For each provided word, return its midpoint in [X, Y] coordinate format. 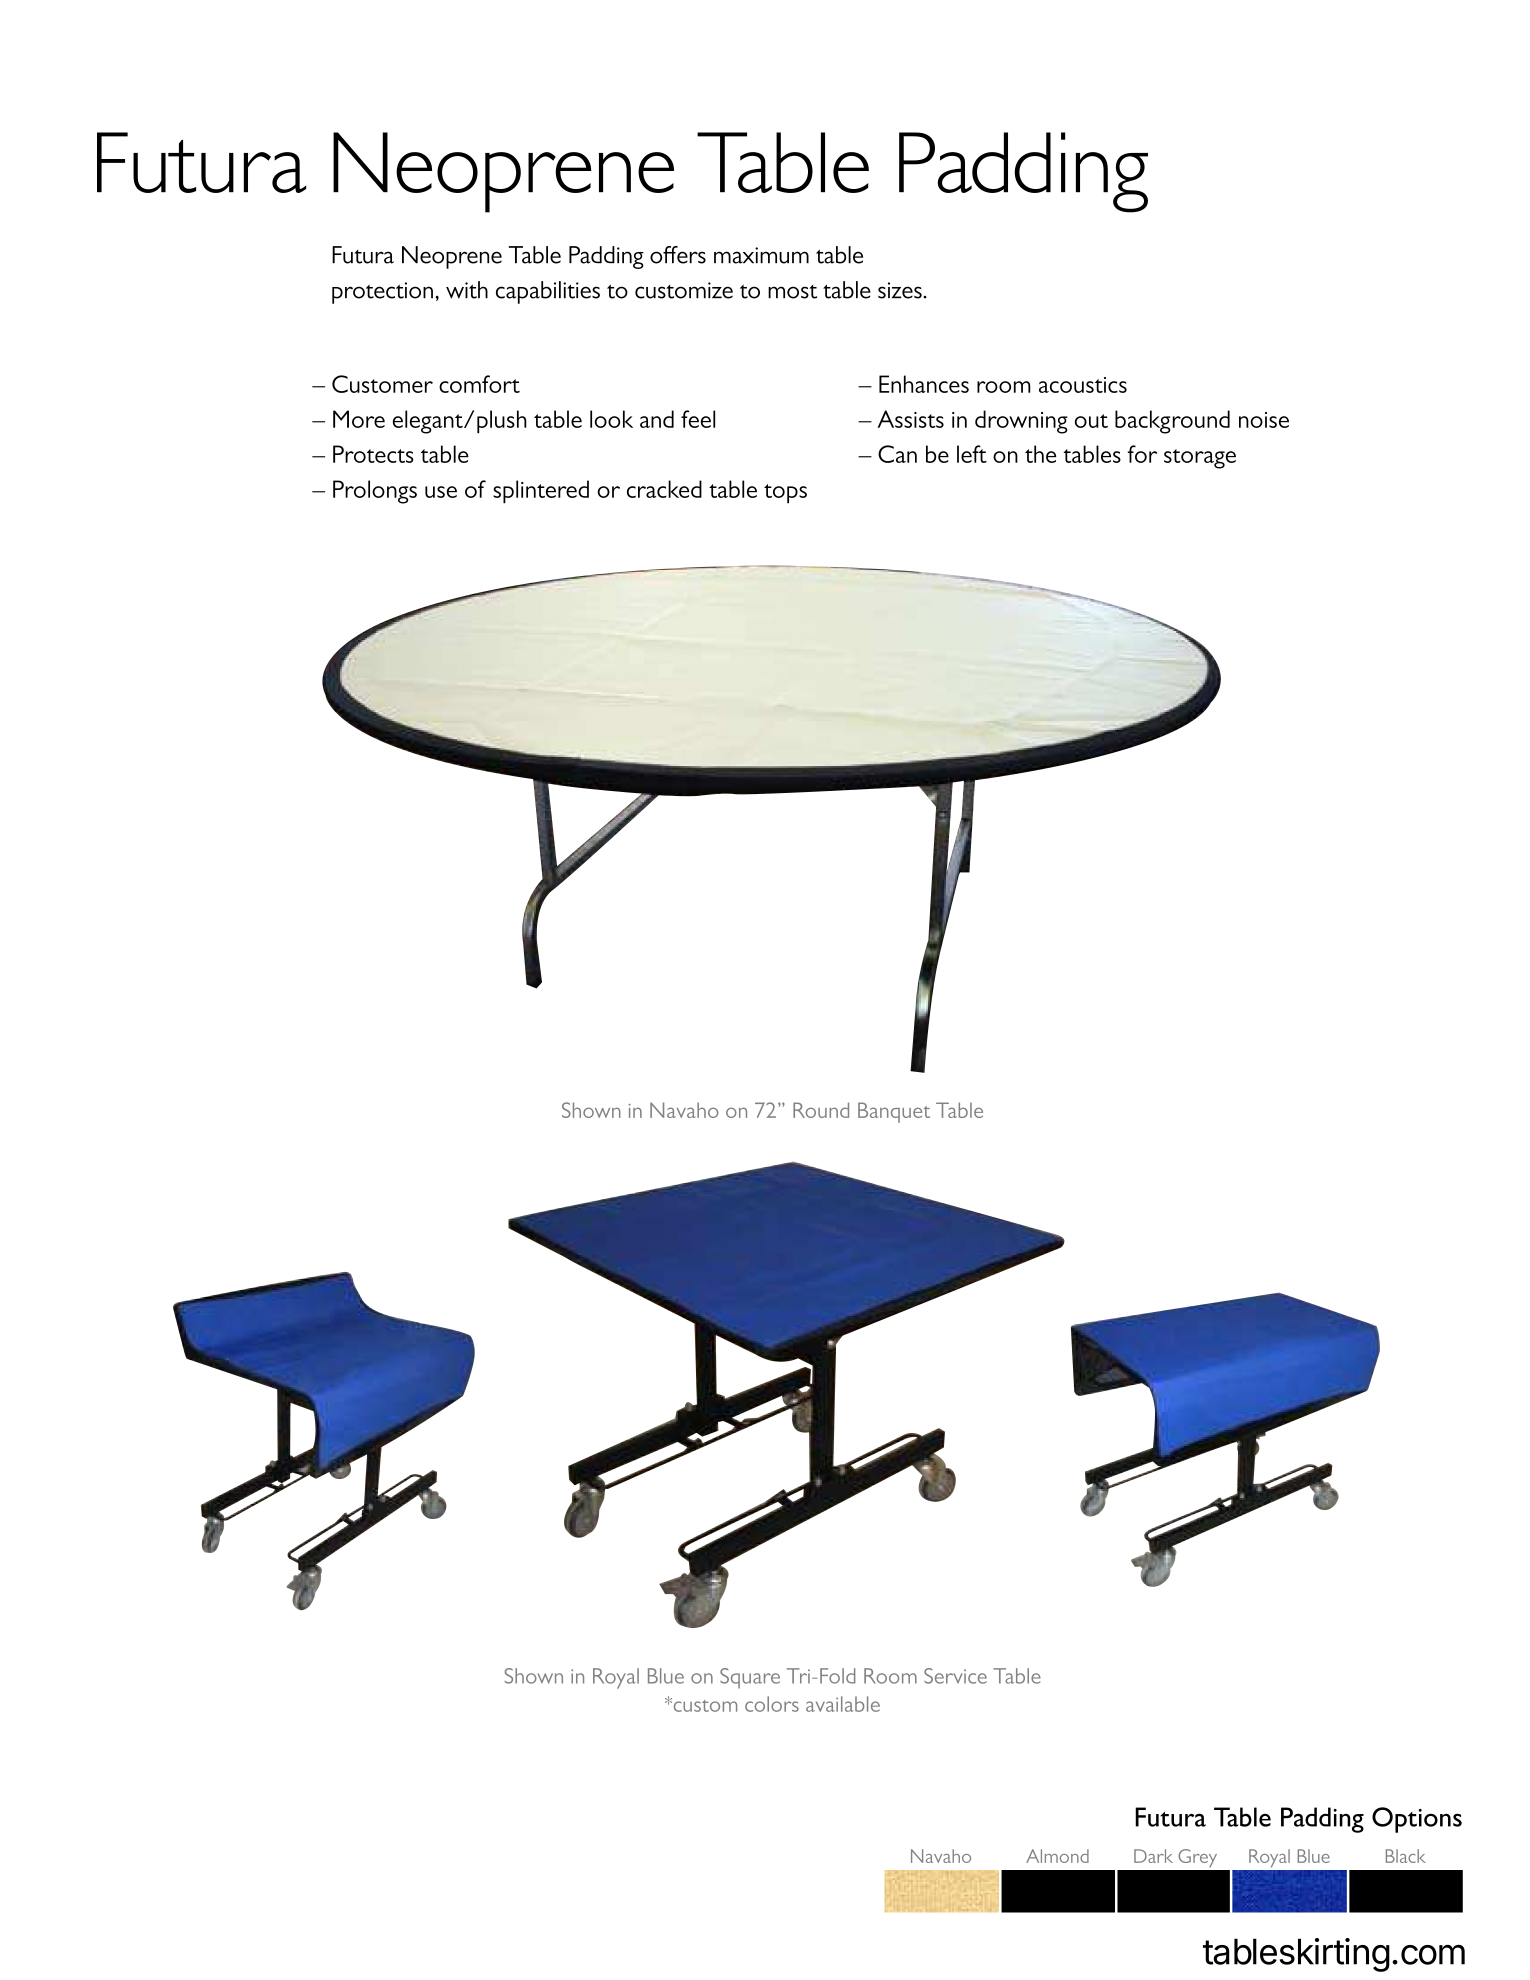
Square [750, 1678]
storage [1200, 459]
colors [772, 1704]
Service [955, 1676]
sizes [901, 290]
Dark [1153, 1856]
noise [1264, 420]
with [467, 290]
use [441, 492]
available [843, 1704]
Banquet [894, 1112]
